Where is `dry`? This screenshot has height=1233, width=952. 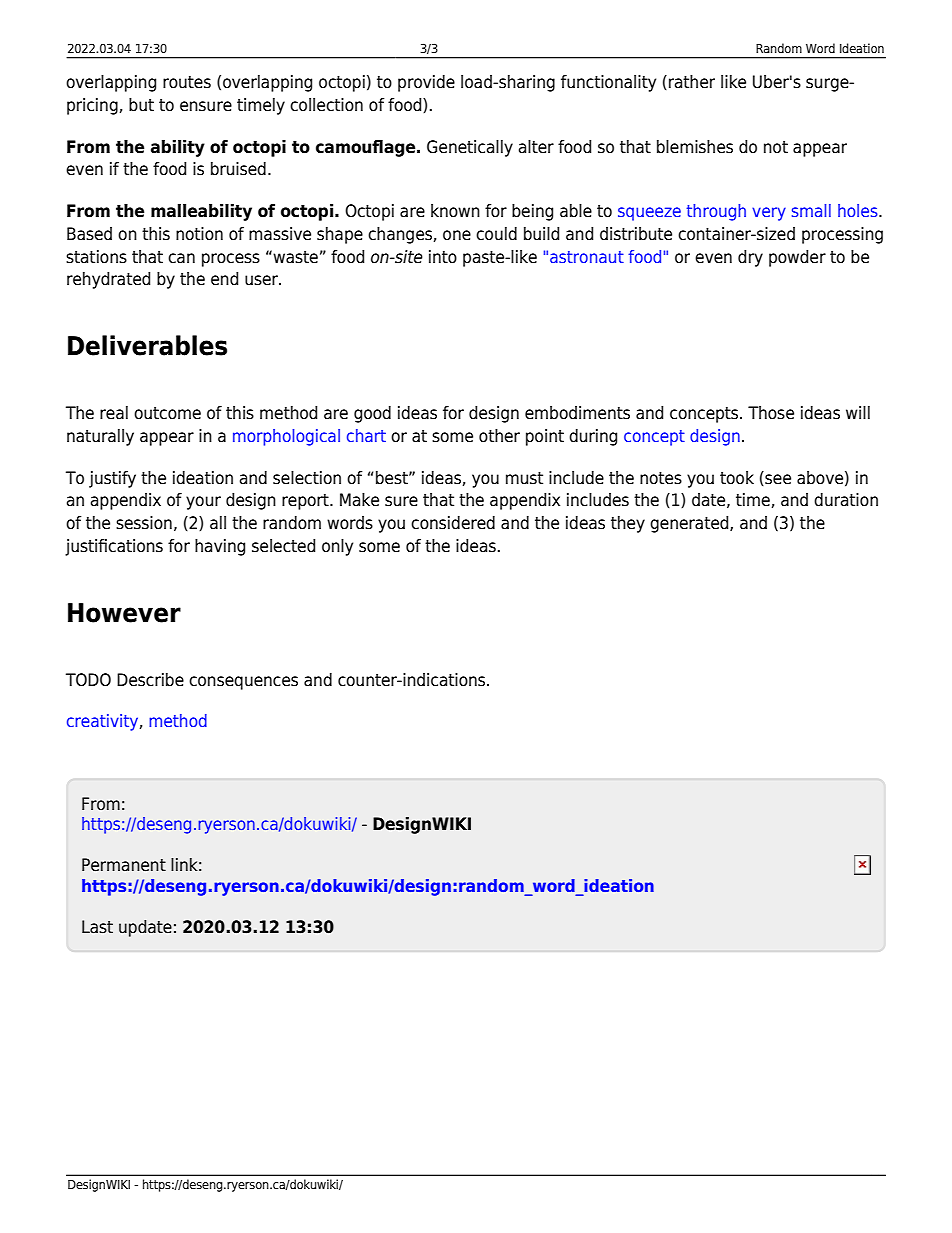 dry is located at coordinates (750, 258).
